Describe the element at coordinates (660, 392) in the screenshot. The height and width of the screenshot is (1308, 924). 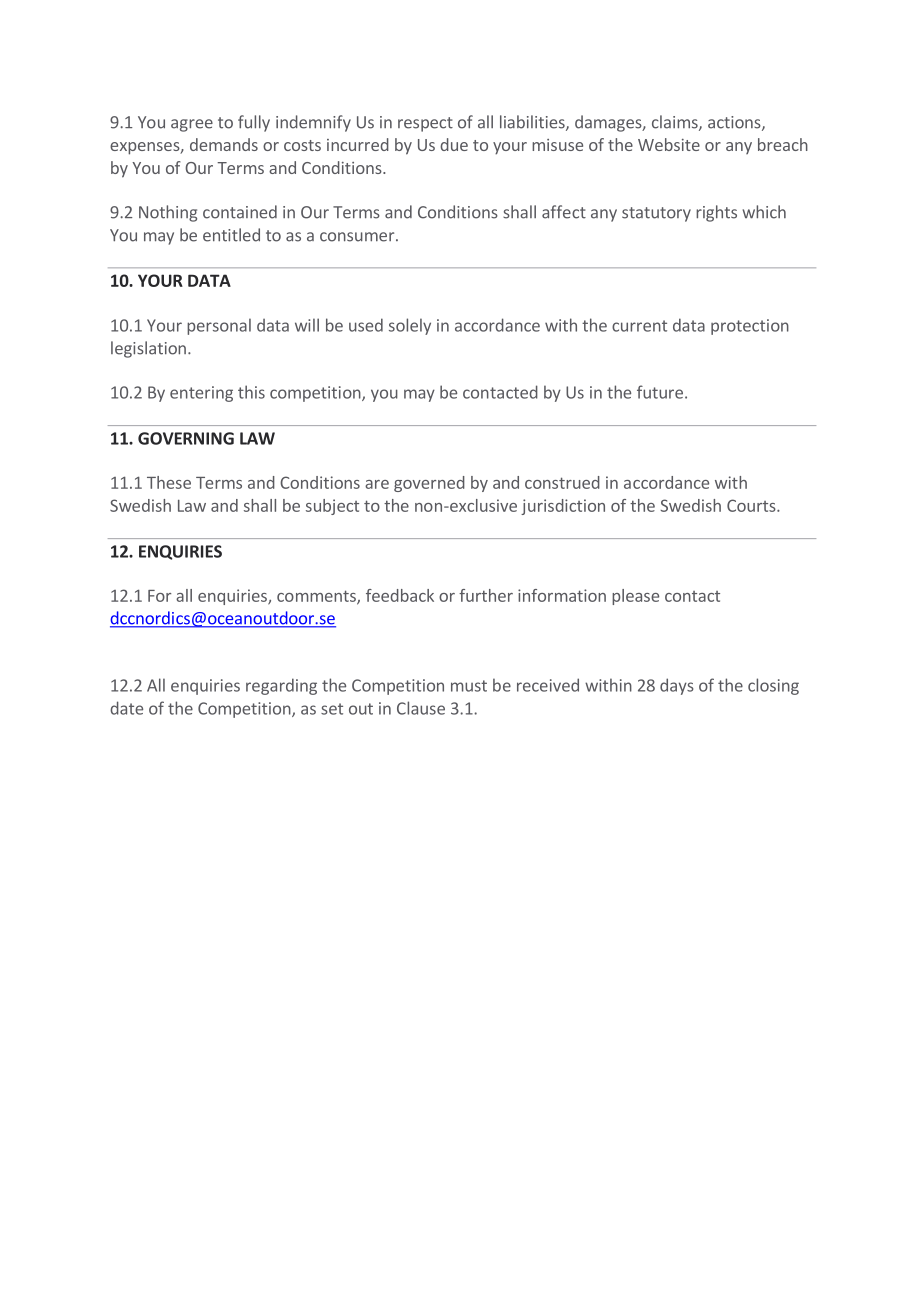
I see `future` at that location.
